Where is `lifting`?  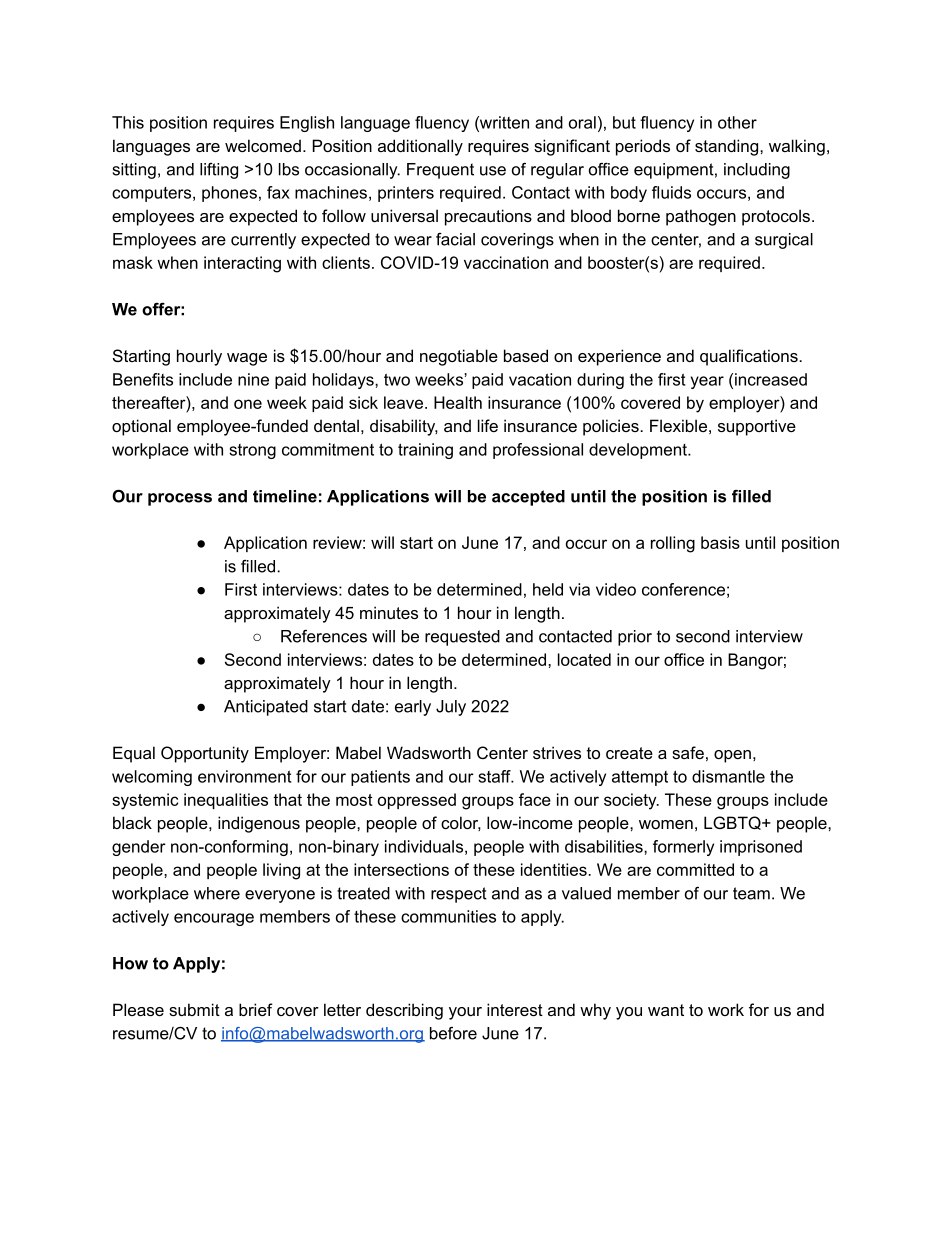 lifting is located at coordinates (219, 171).
